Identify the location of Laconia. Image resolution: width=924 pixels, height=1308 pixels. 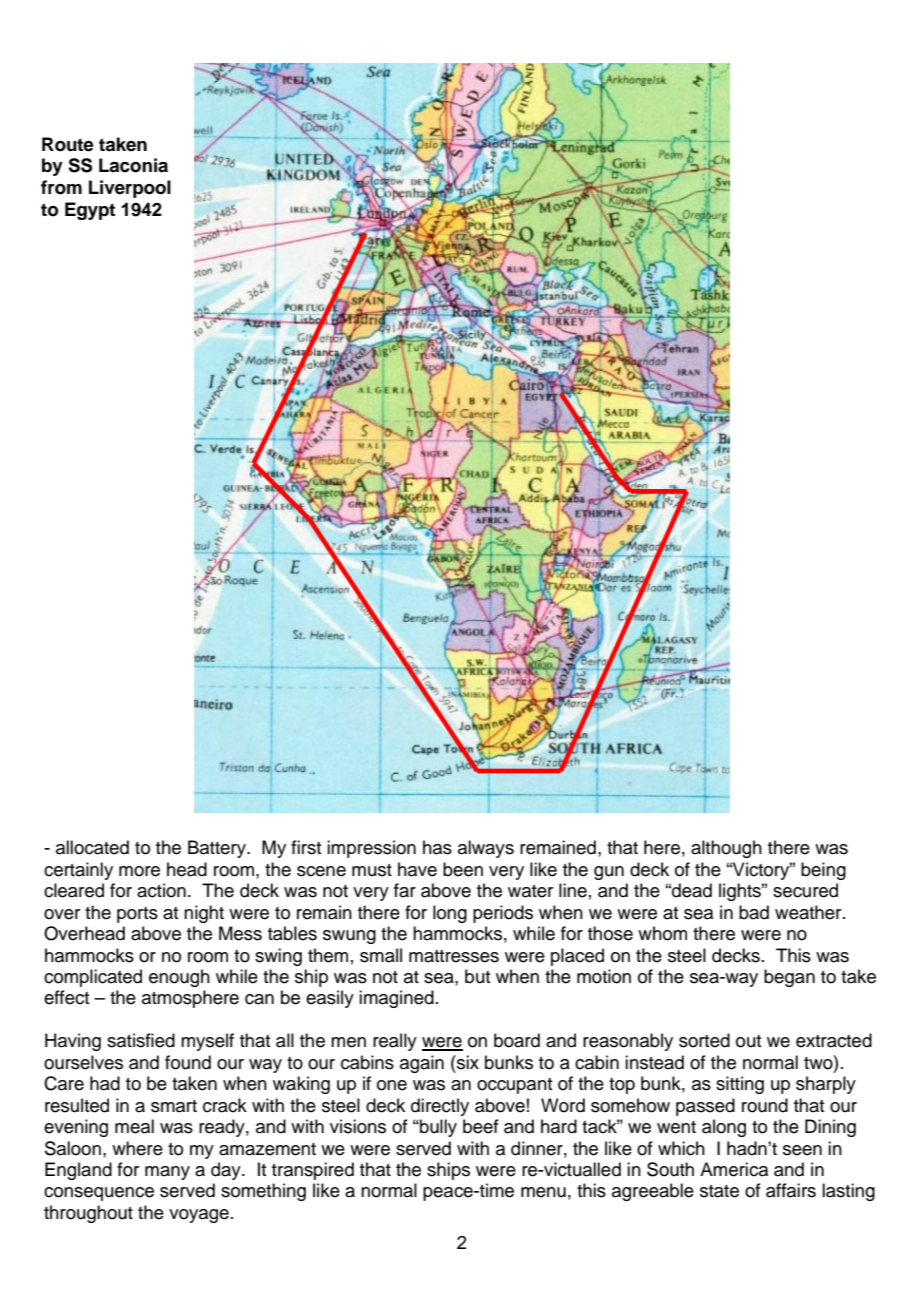
(133, 165).
